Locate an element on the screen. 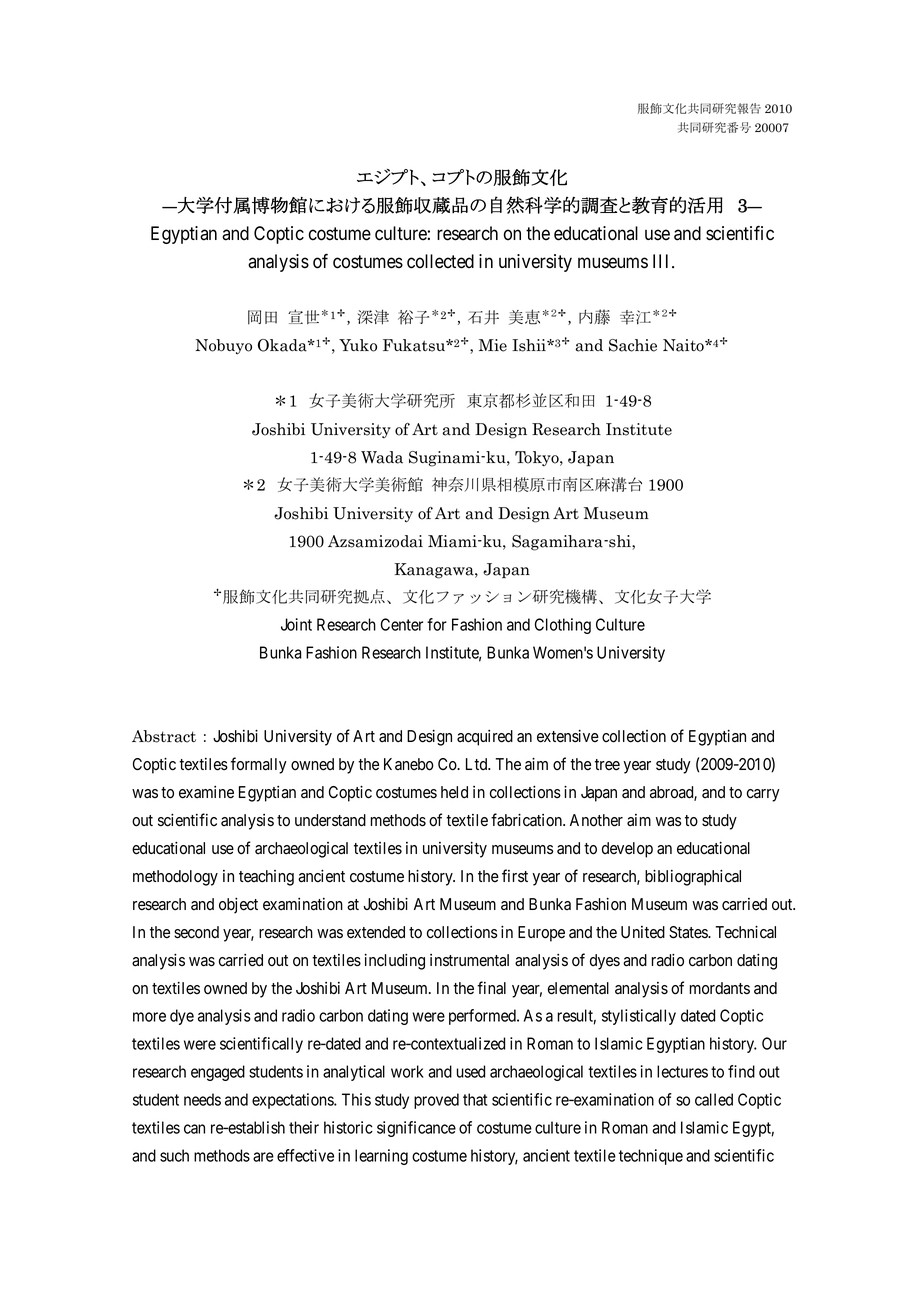 This screenshot has height=1308, width=924. formally is located at coordinates (259, 765).
